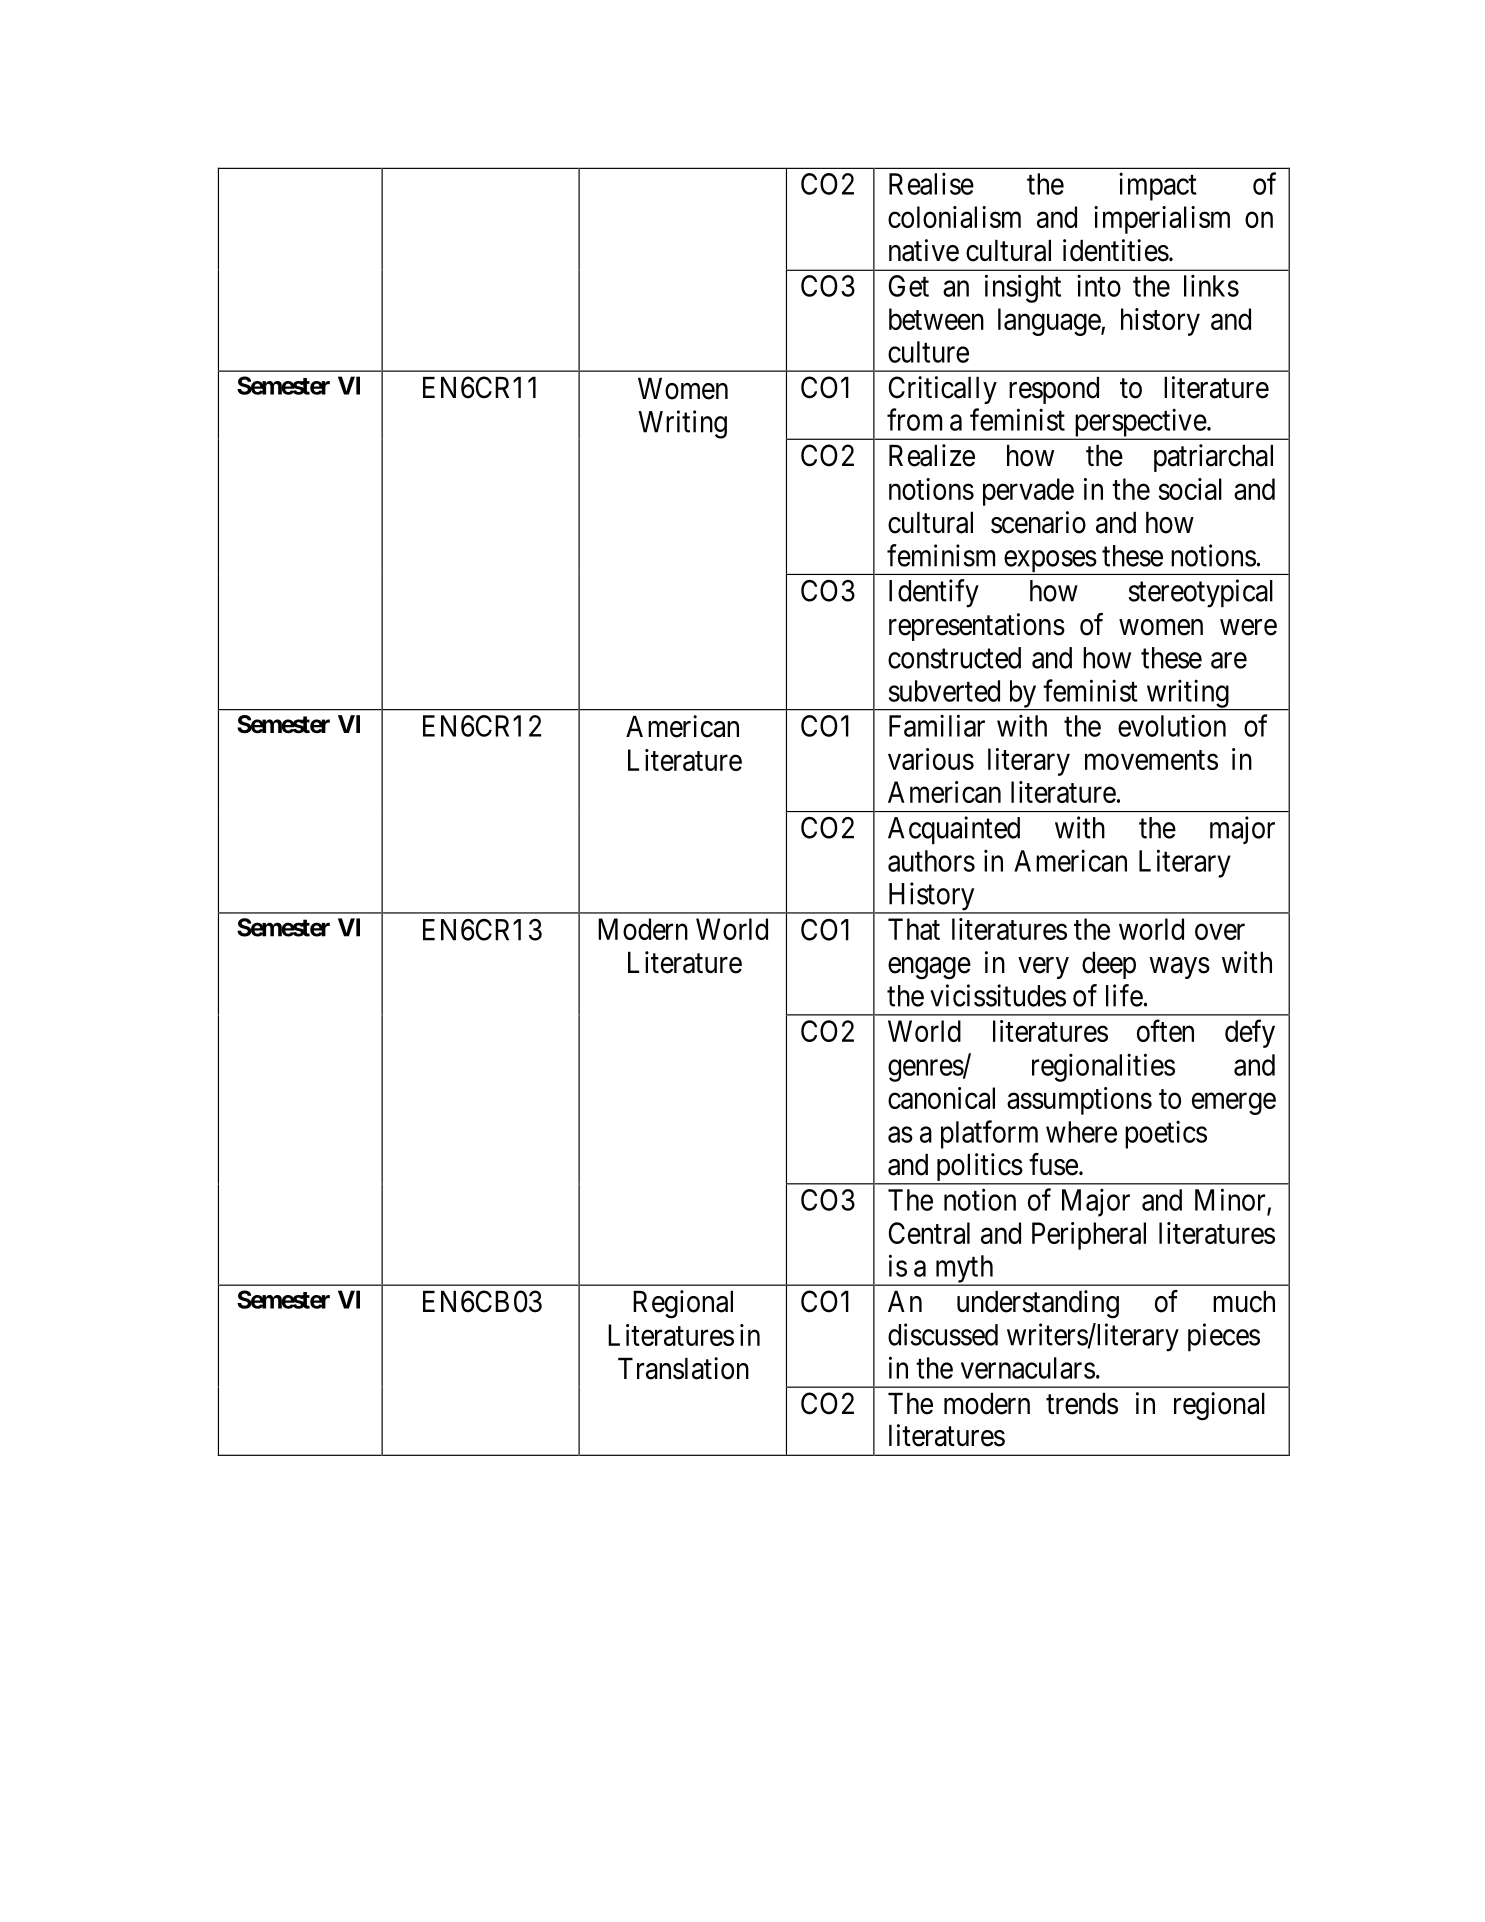 The height and width of the screenshot is (1922, 1485). I want to click on Familiar, so click(937, 725).
